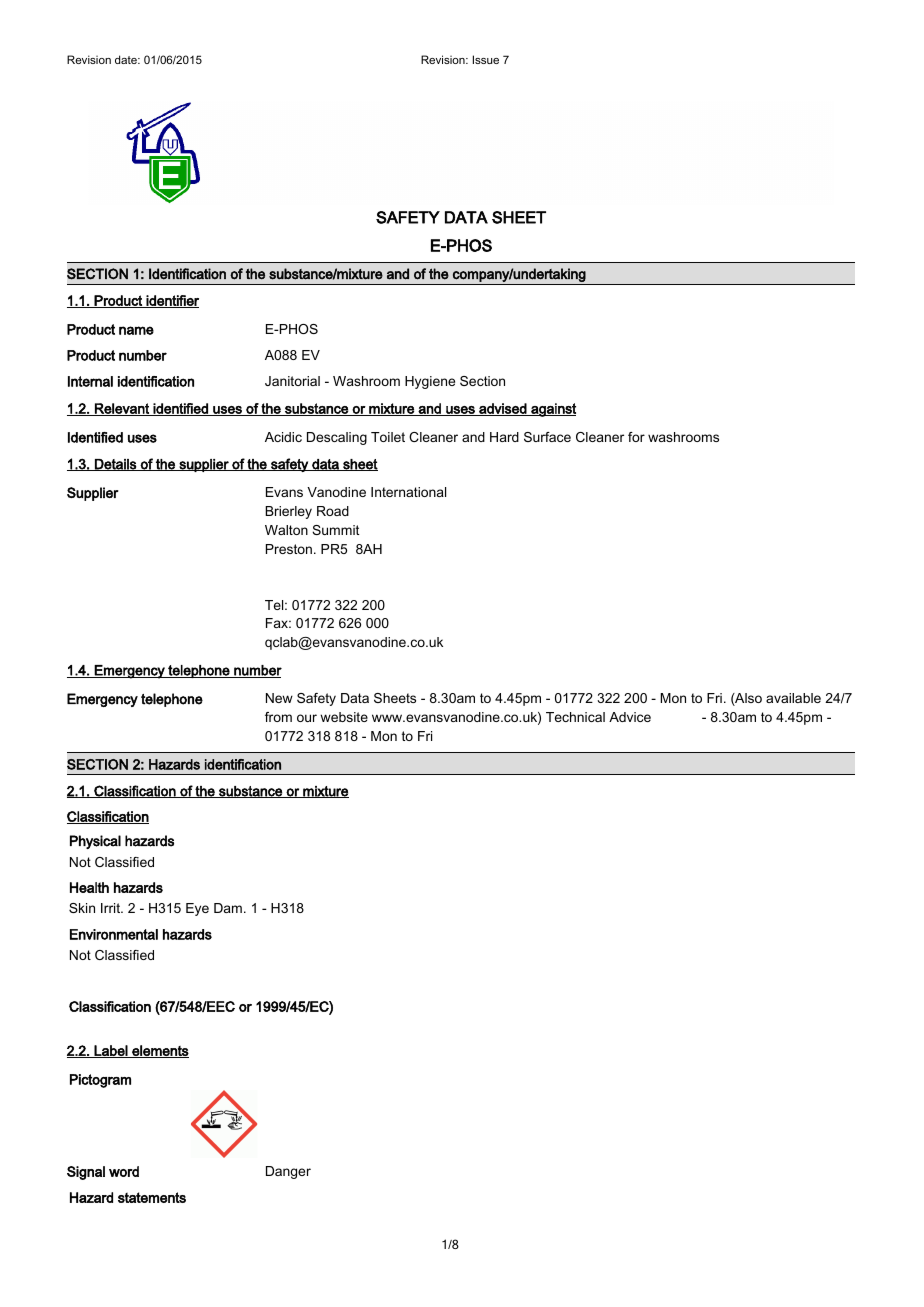 This screenshot has height=1307, width=924. What do you see at coordinates (344, 717) in the screenshot?
I see `website` at bounding box center [344, 717].
